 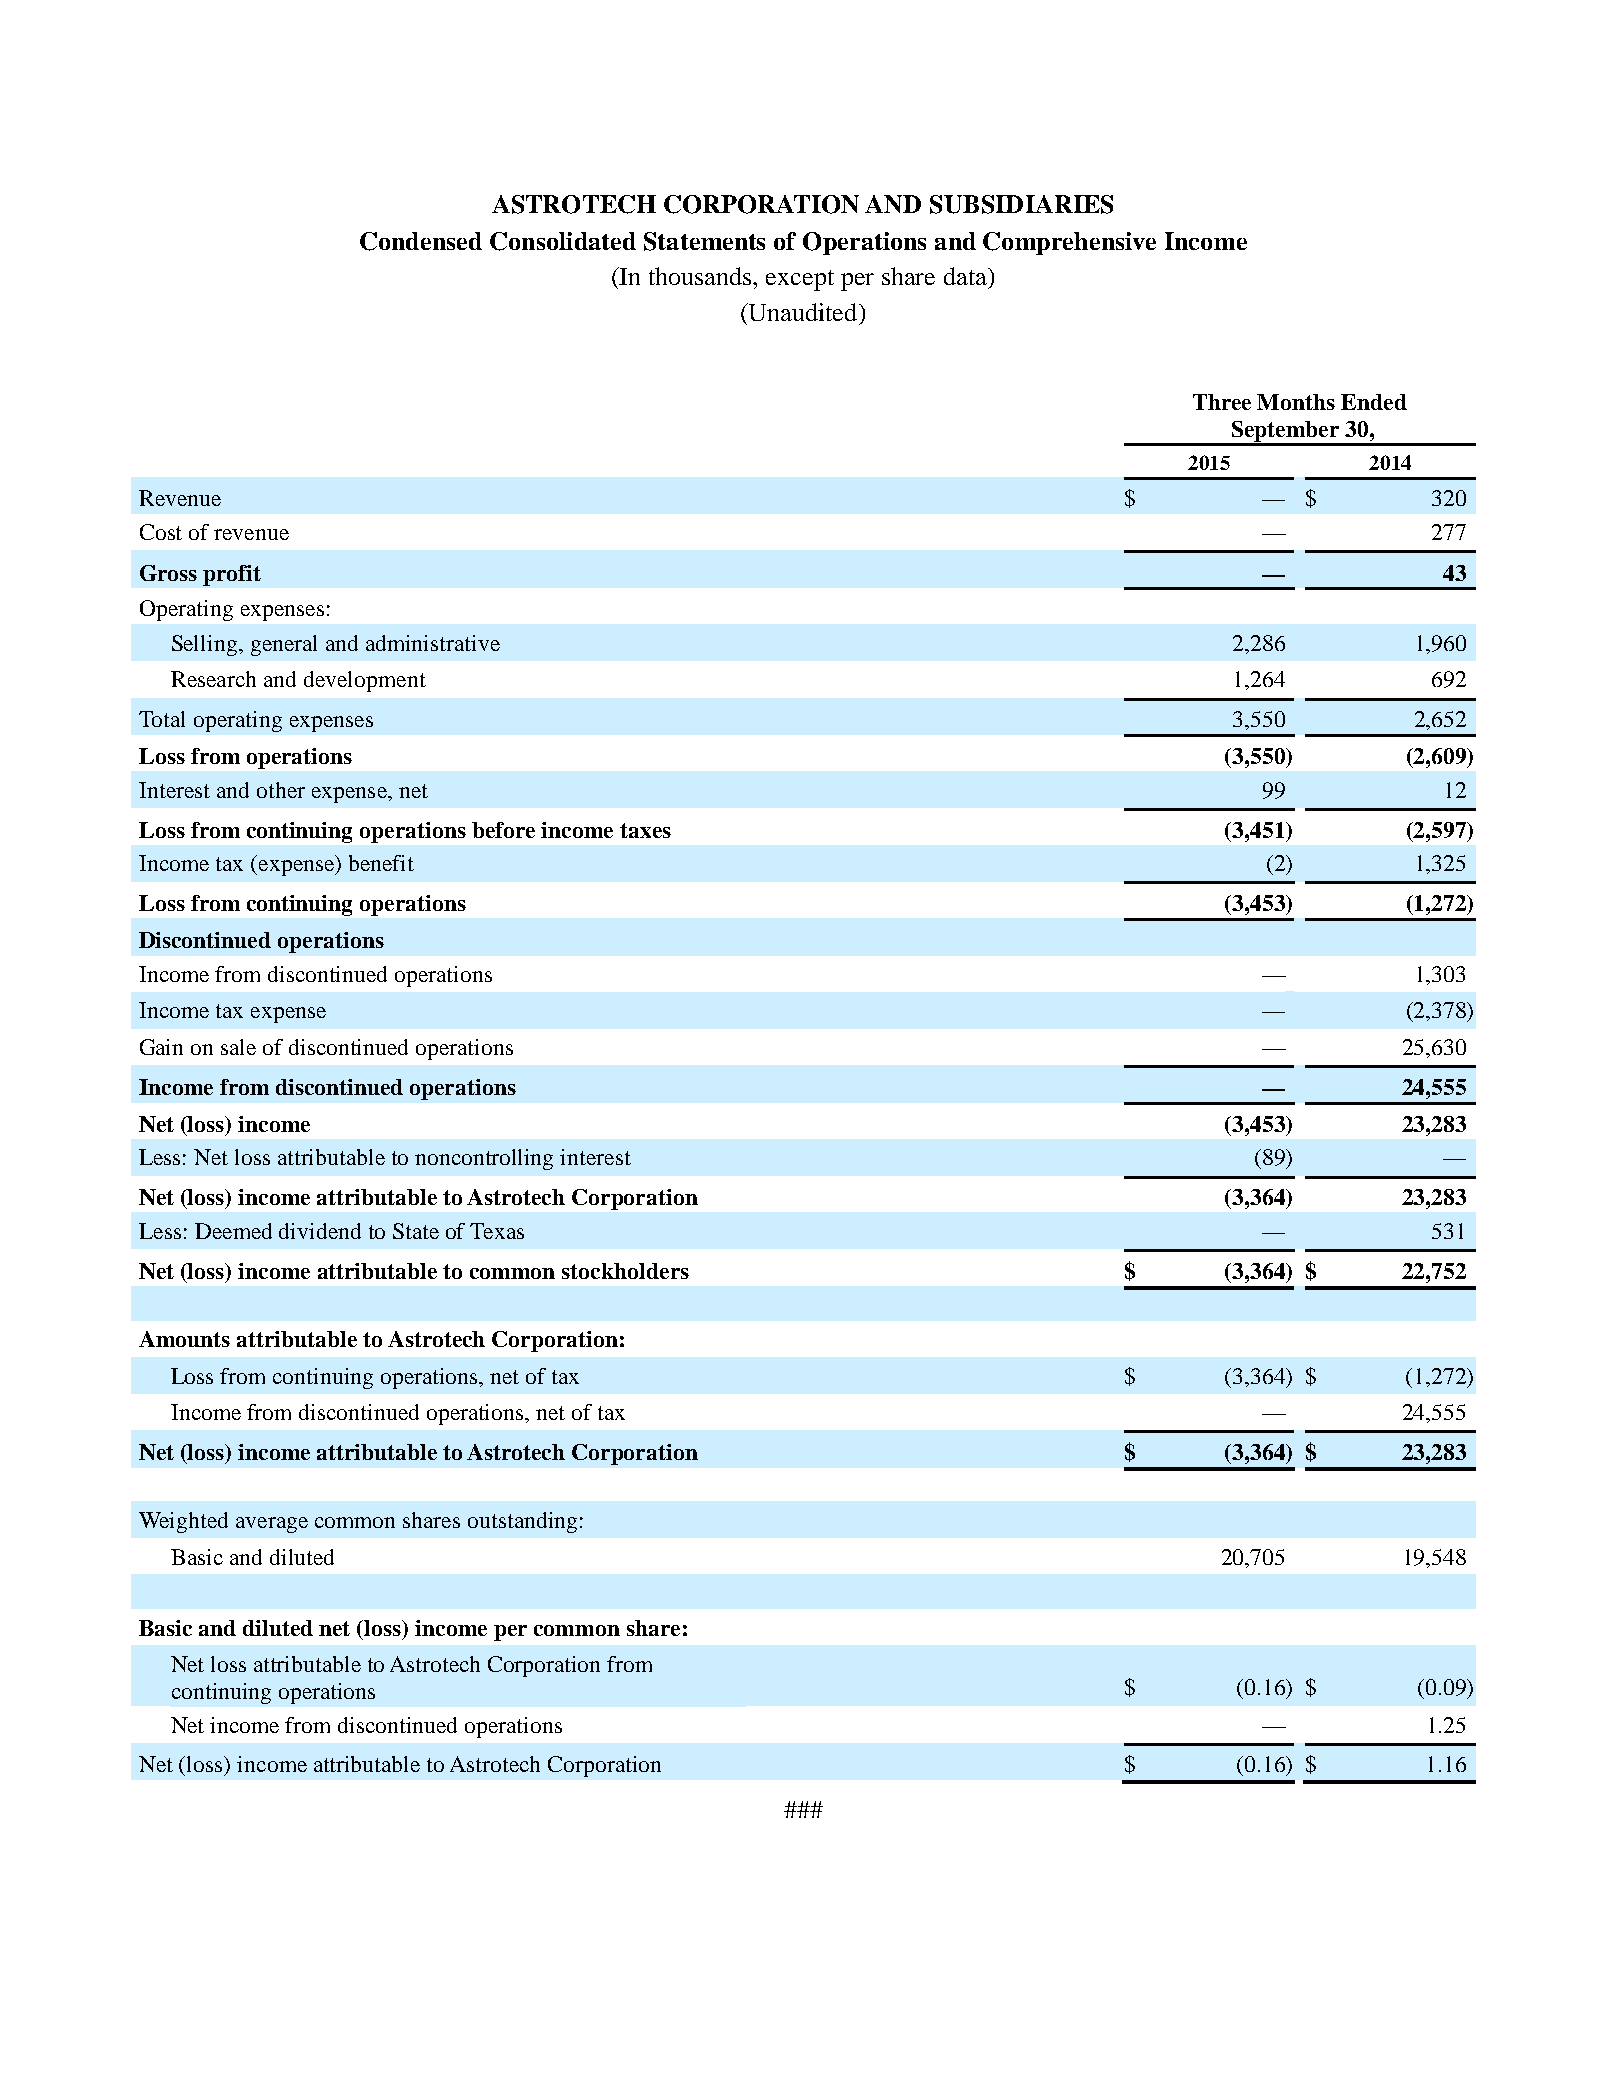 I want to click on outstanding, so click(x=522, y=1522).
